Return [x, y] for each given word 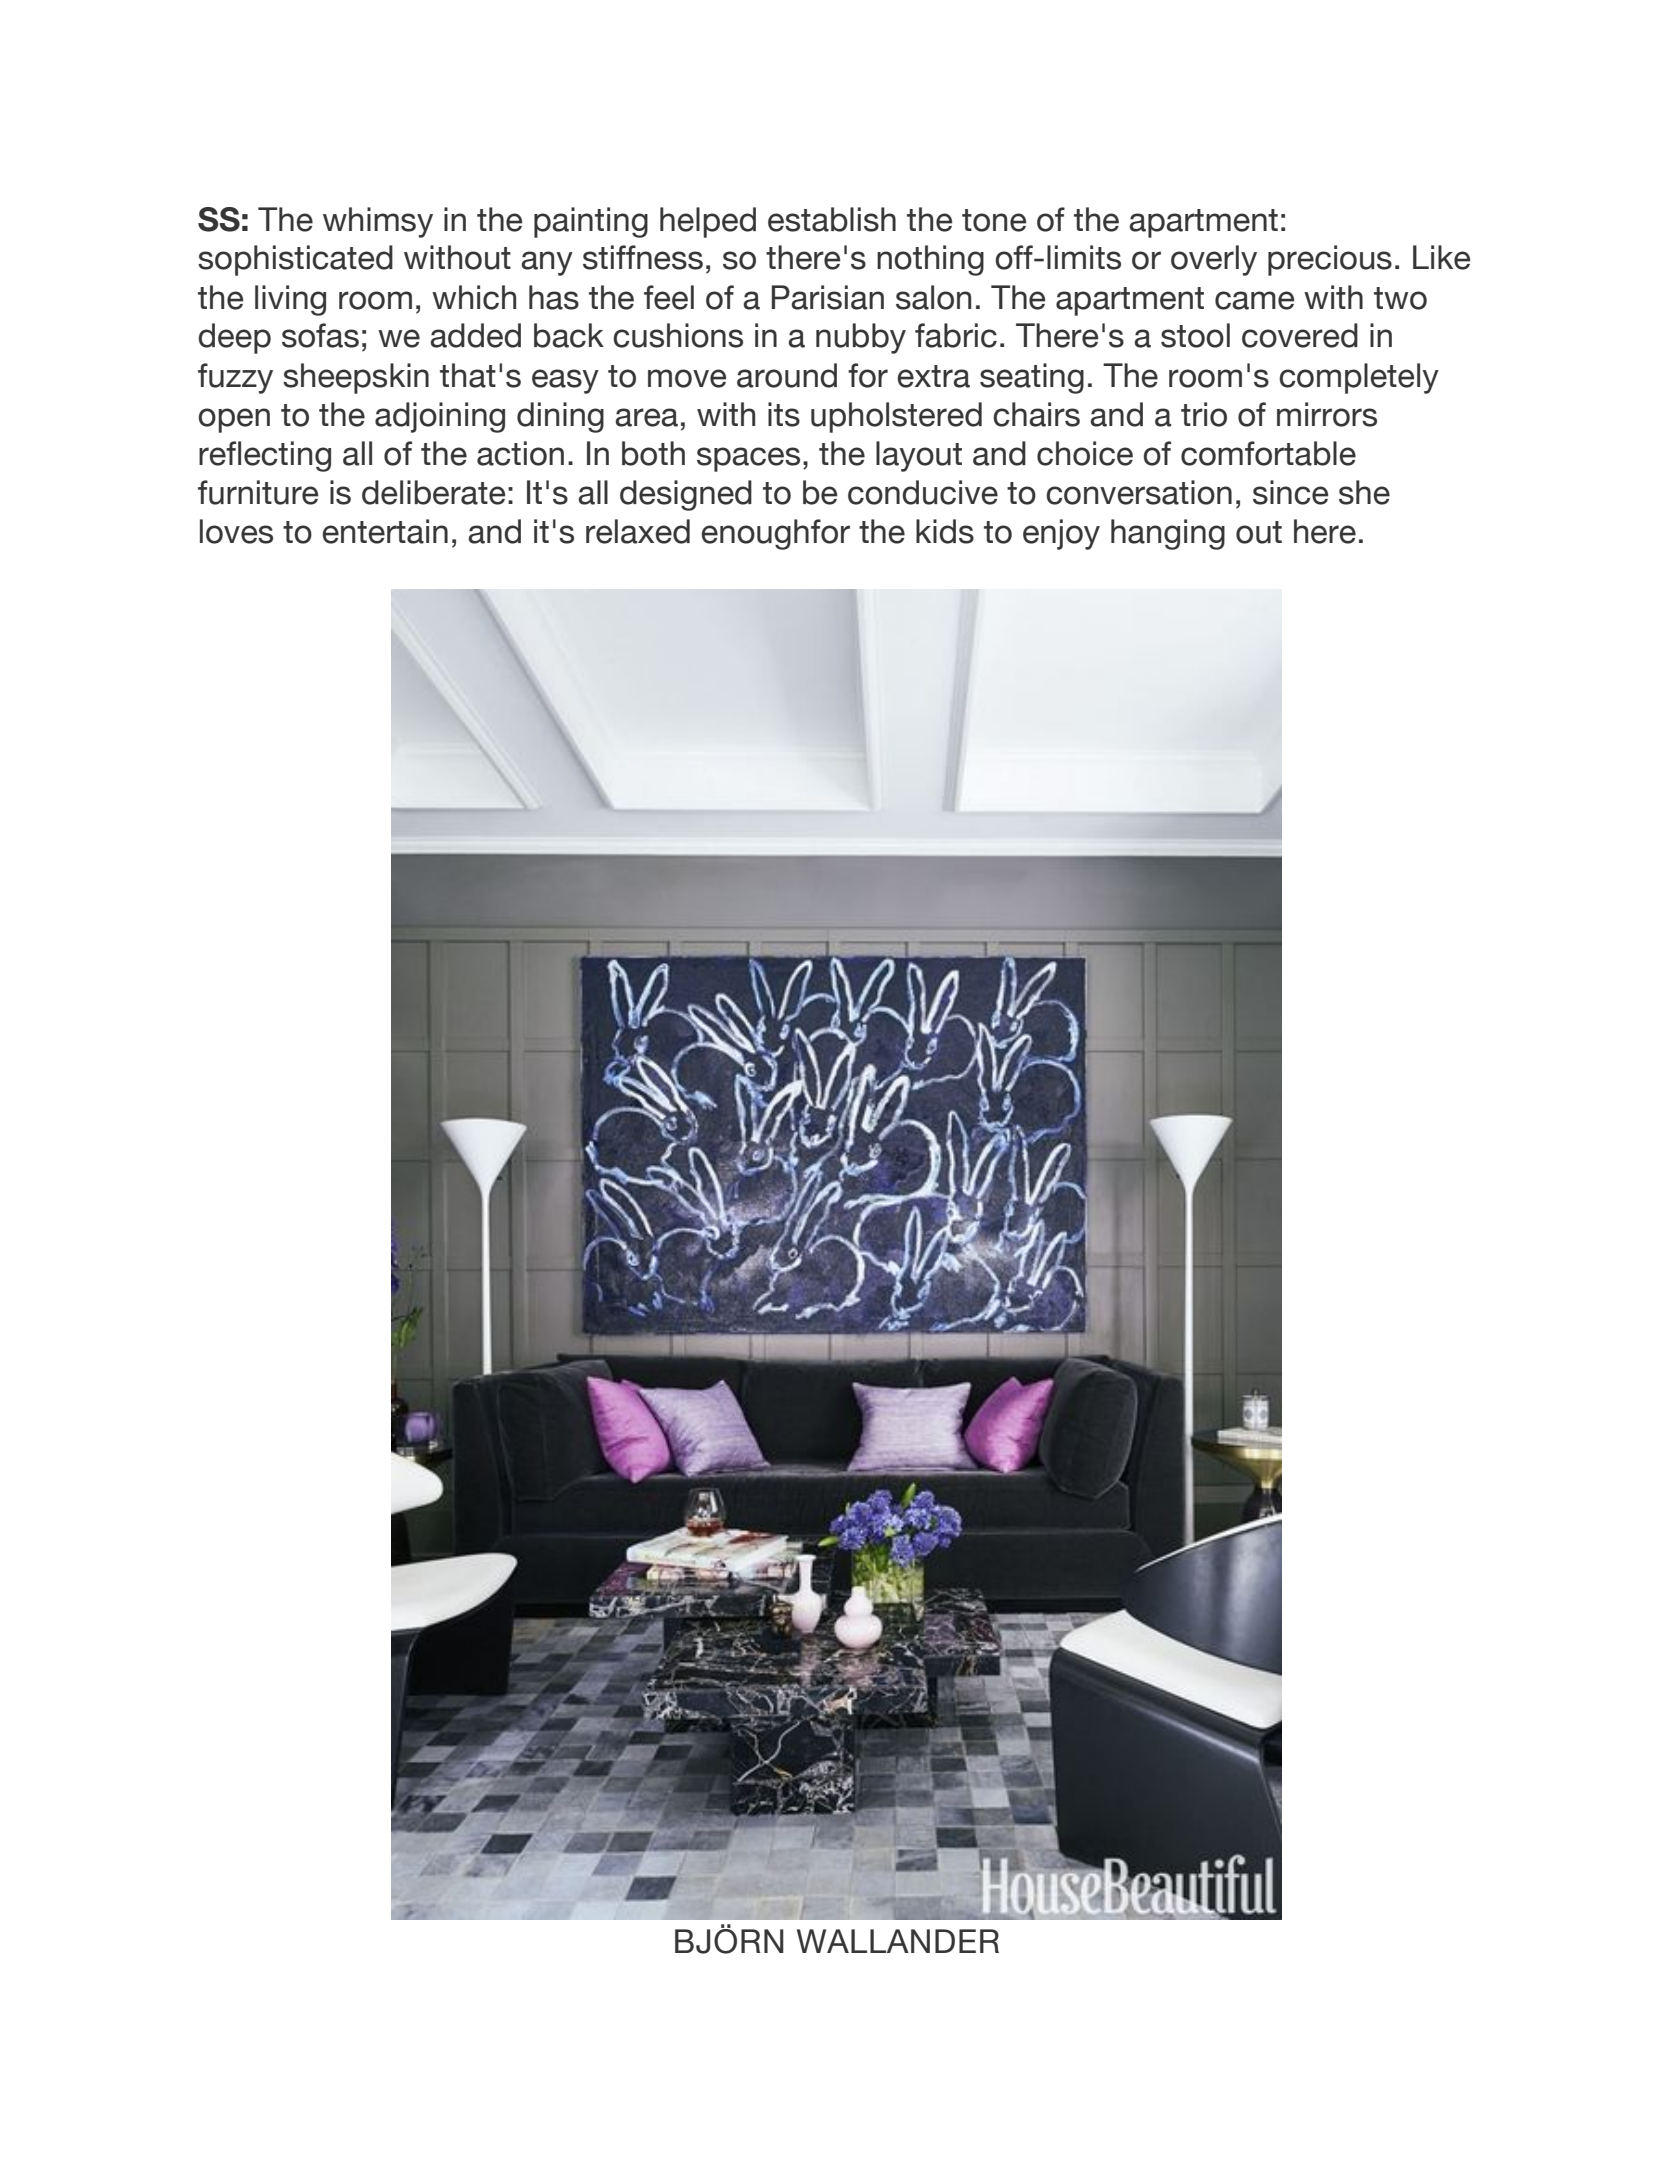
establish [832, 219]
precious [1330, 260]
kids [945, 531]
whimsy [378, 222]
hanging [1168, 534]
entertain [385, 531]
